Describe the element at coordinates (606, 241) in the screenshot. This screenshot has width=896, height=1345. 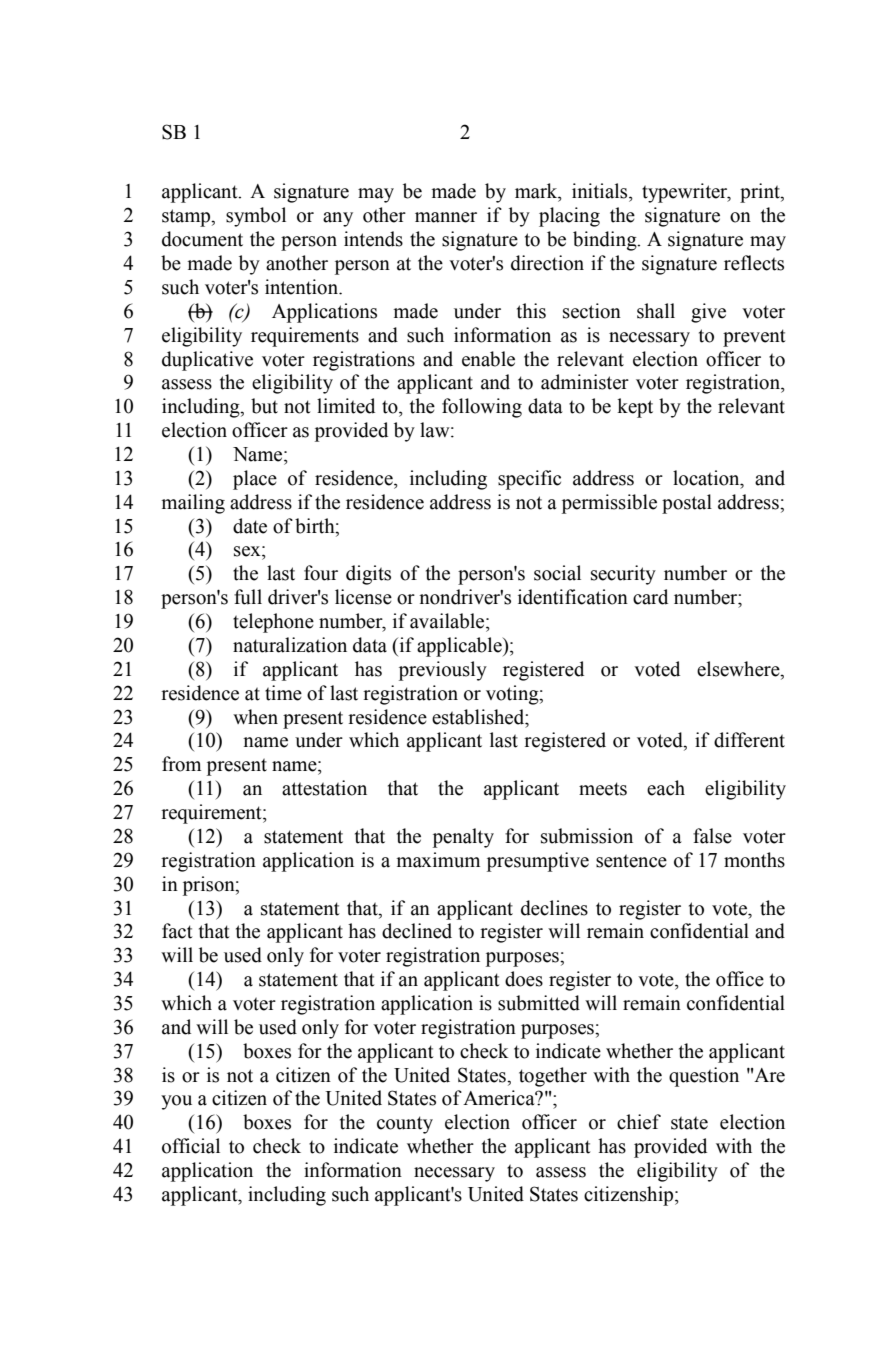
I see `binding` at that location.
